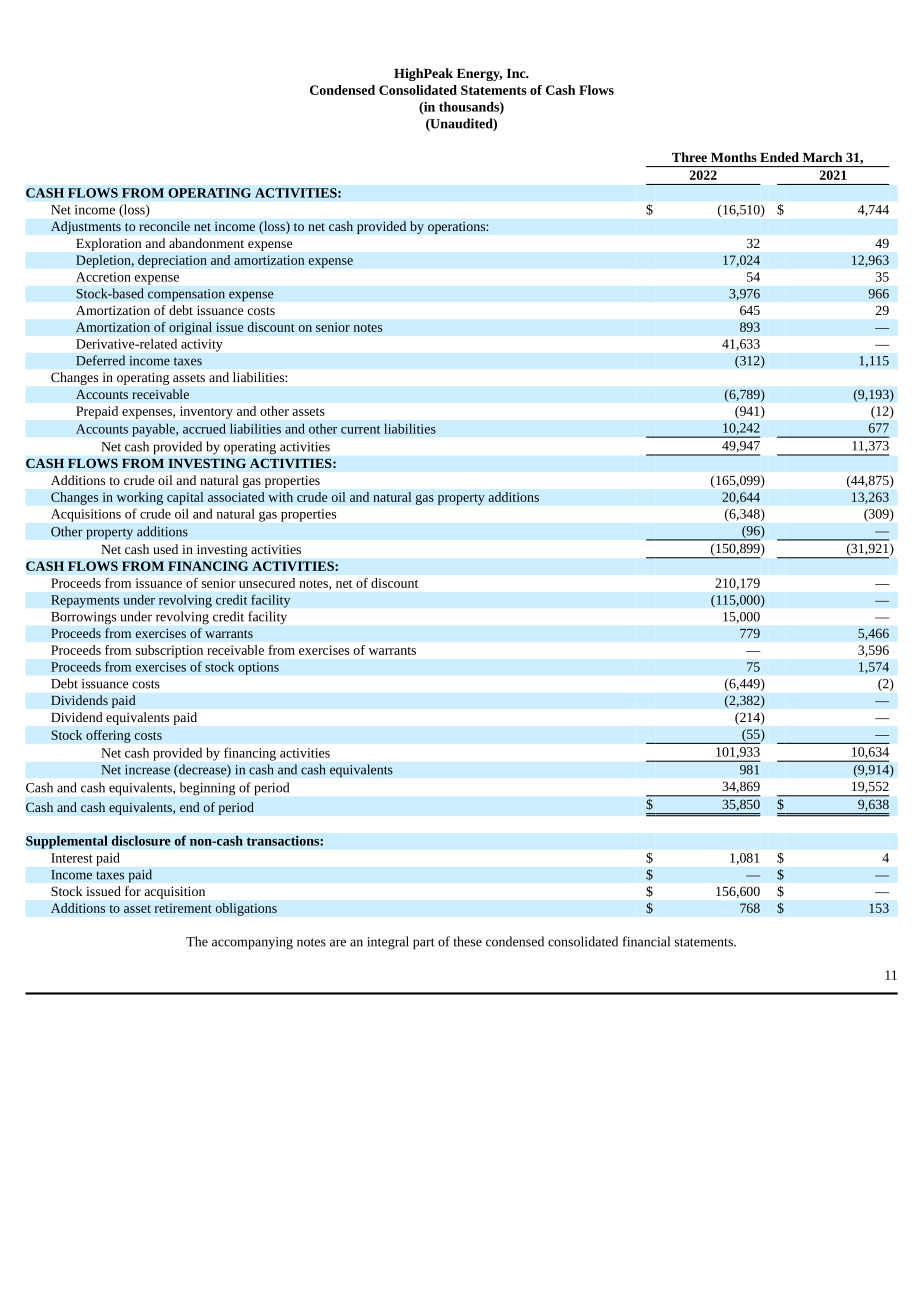 This screenshot has height=1308, width=924. Describe the element at coordinates (689, 157) in the screenshot. I see `Three` at that location.
